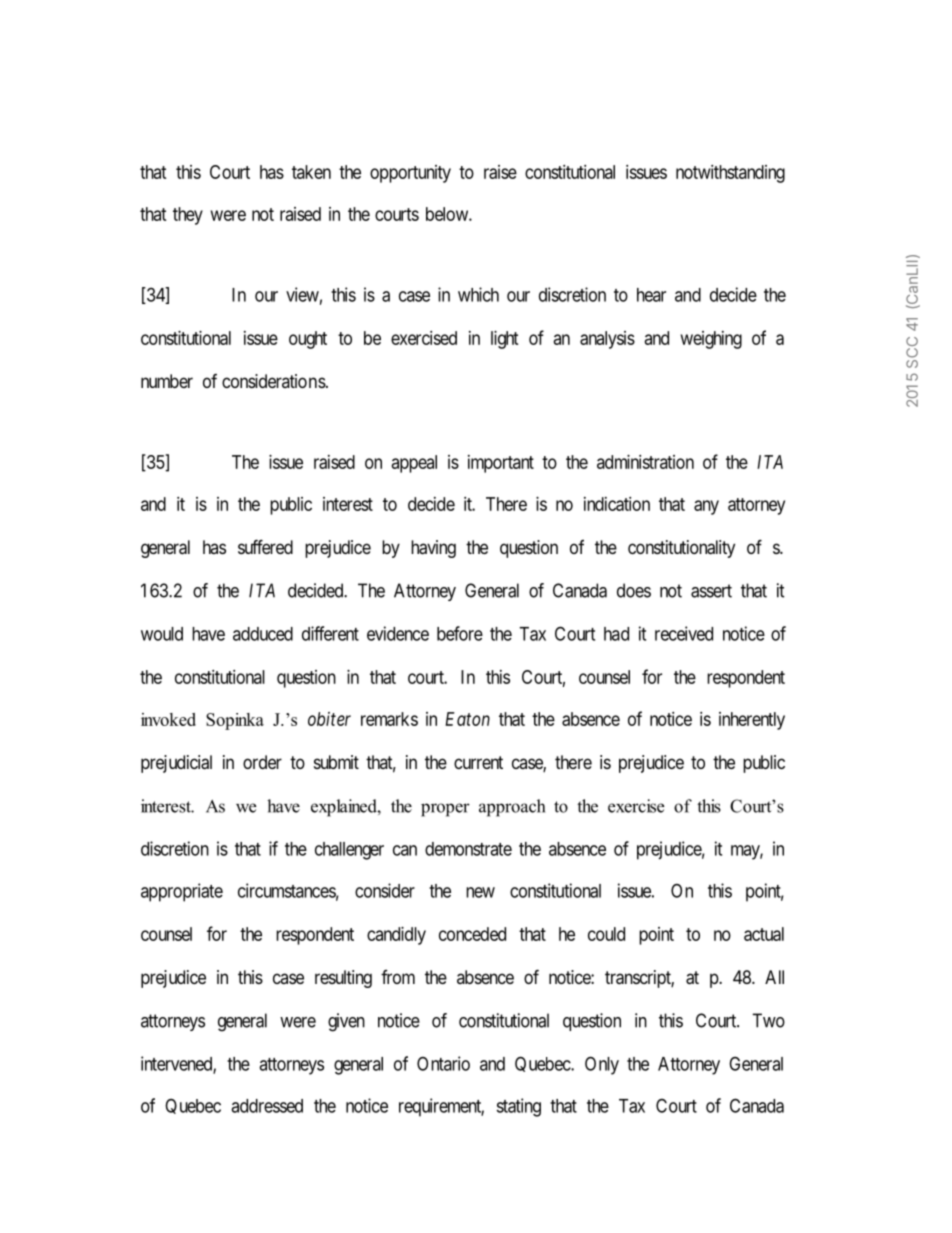 Image resolution: width=952 pixels, height=1233 pixels. What do you see at coordinates (730, 174) in the page?
I see `notwithstanding` at bounding box center [730, 174].
